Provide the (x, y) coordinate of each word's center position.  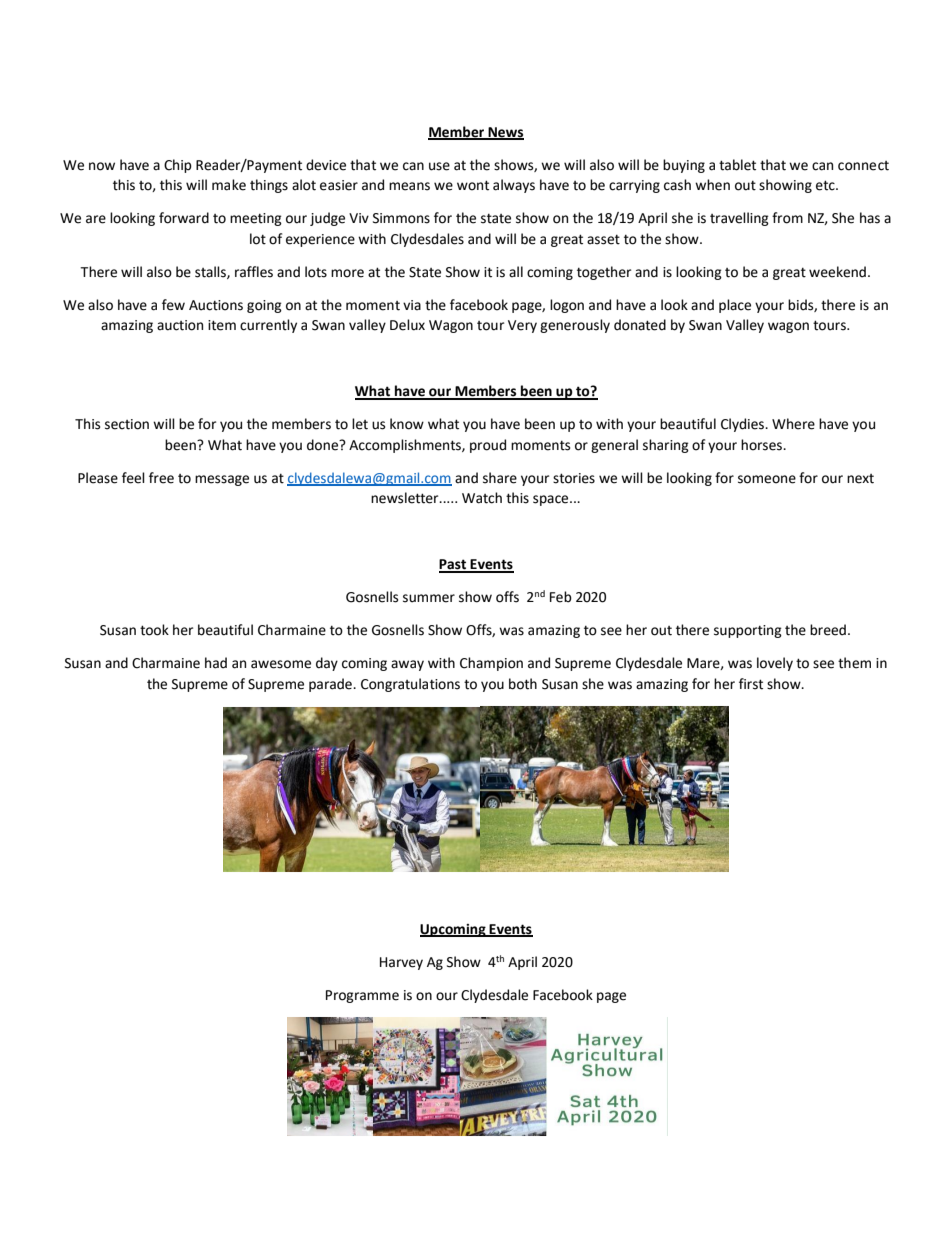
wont (473, 185)
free (161, 478)
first (751, 684)
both (523, 684)
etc (826, 185)
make (229, 185)
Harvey (401, 963)
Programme (362, 996)
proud (488, 446)
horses (763, 445)
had (216, 663)
